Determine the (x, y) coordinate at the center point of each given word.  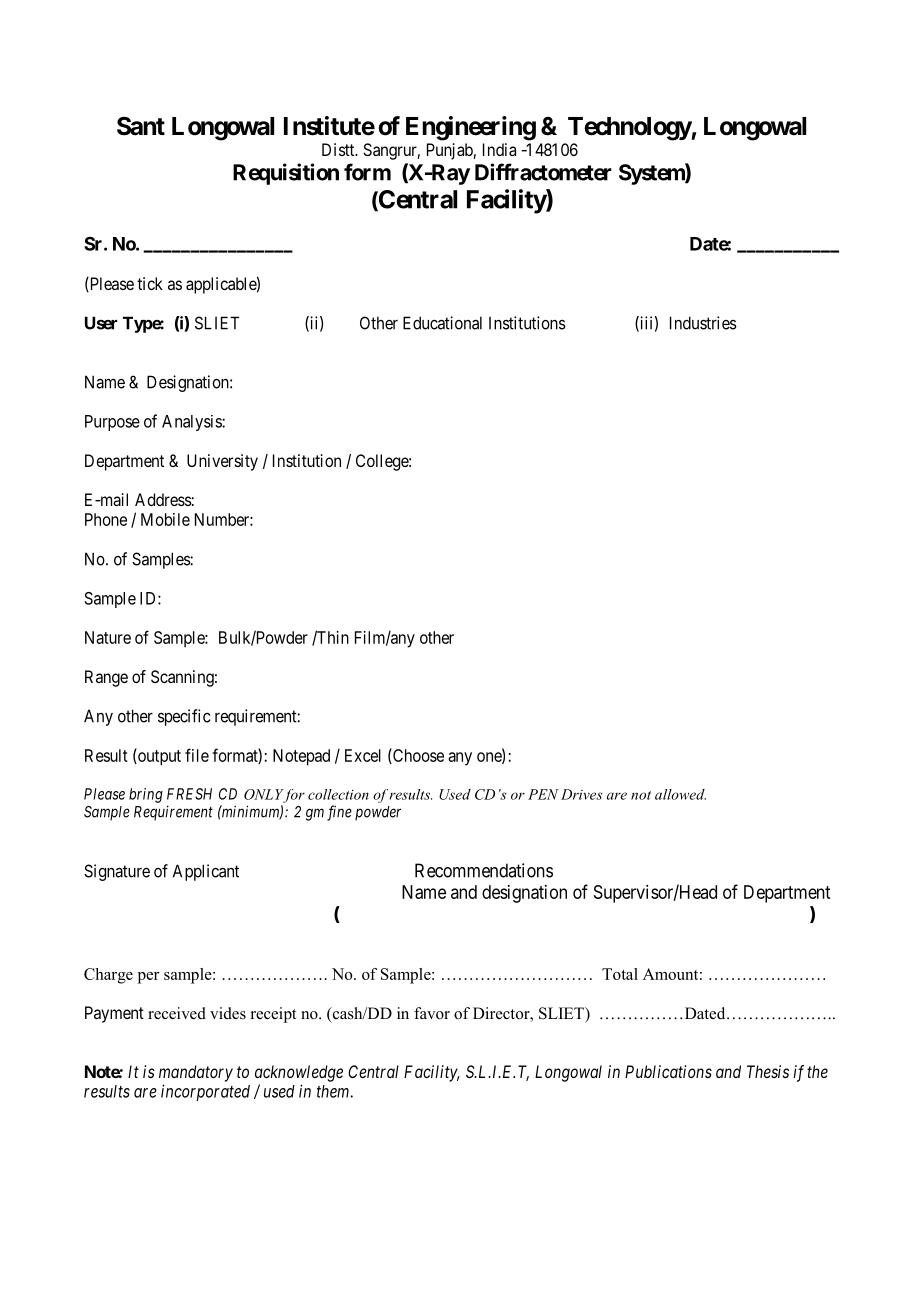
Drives (581, 794)
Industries (703, 323)
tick (150, 283)
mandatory (196, 1073)
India (499, 149)
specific (184, 717)
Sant (141, 126)
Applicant (206, 872)
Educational (442, 323)
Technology (630, 129)
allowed (680, 794)
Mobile (165, 519)
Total (620, 974)
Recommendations (484, 870)
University (222, 462)
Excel (363, 755)
